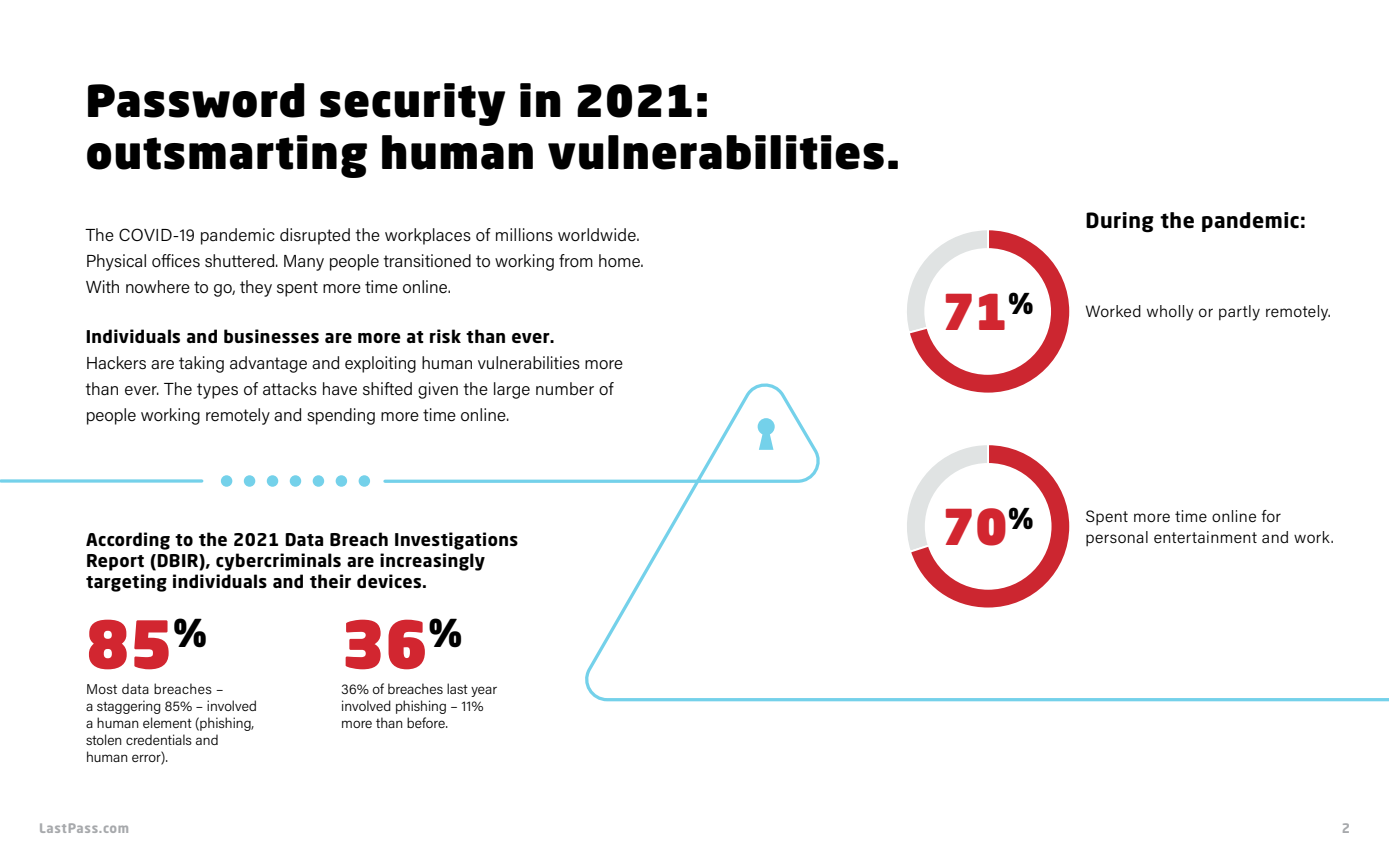  Describe the element at coordinates (484, 691) in the screenshot. I see `year` at that location.
